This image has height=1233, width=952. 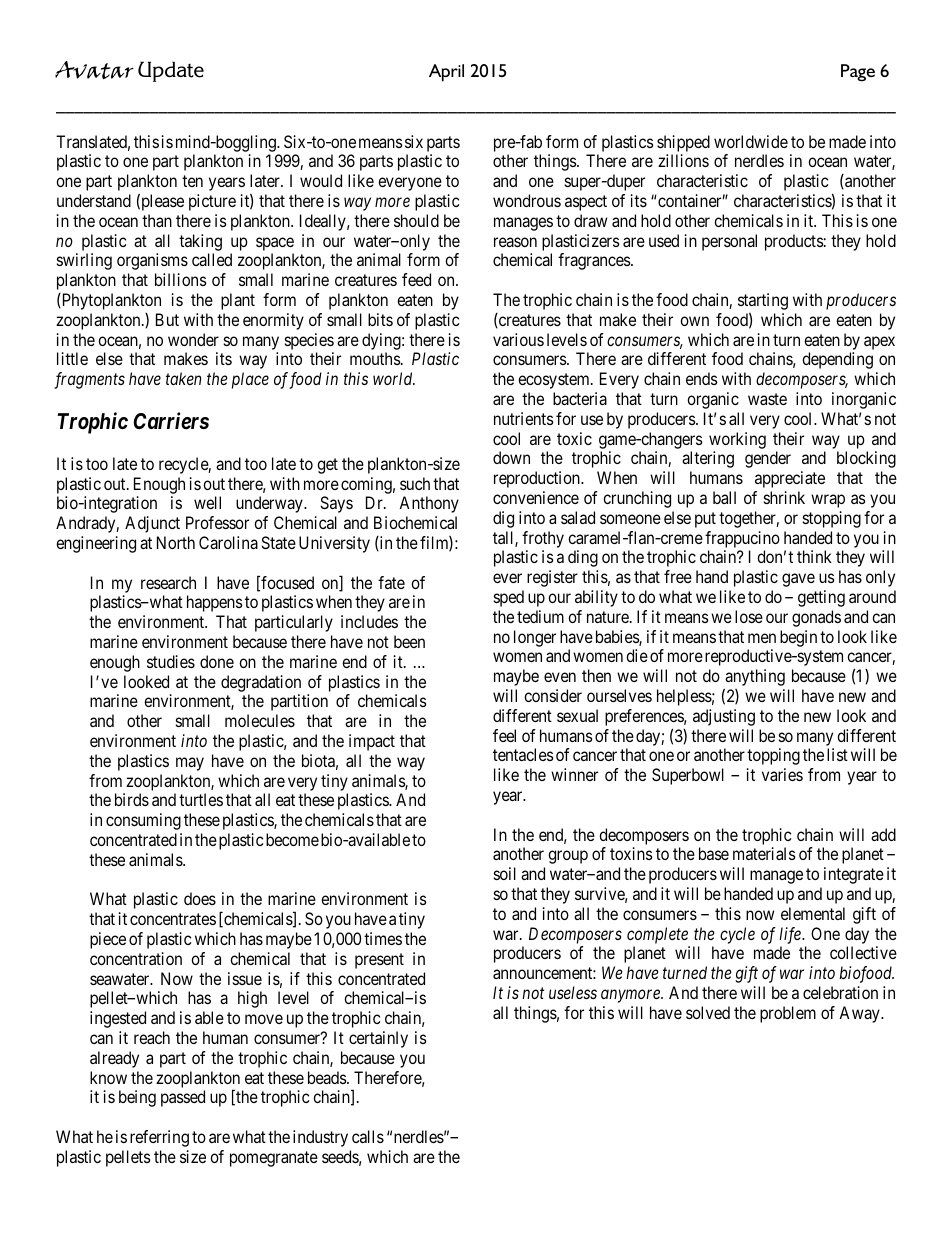 What do you see at coordinates (816, 618) in the image?
I see `gonads` at bounding box center [816, 618].
